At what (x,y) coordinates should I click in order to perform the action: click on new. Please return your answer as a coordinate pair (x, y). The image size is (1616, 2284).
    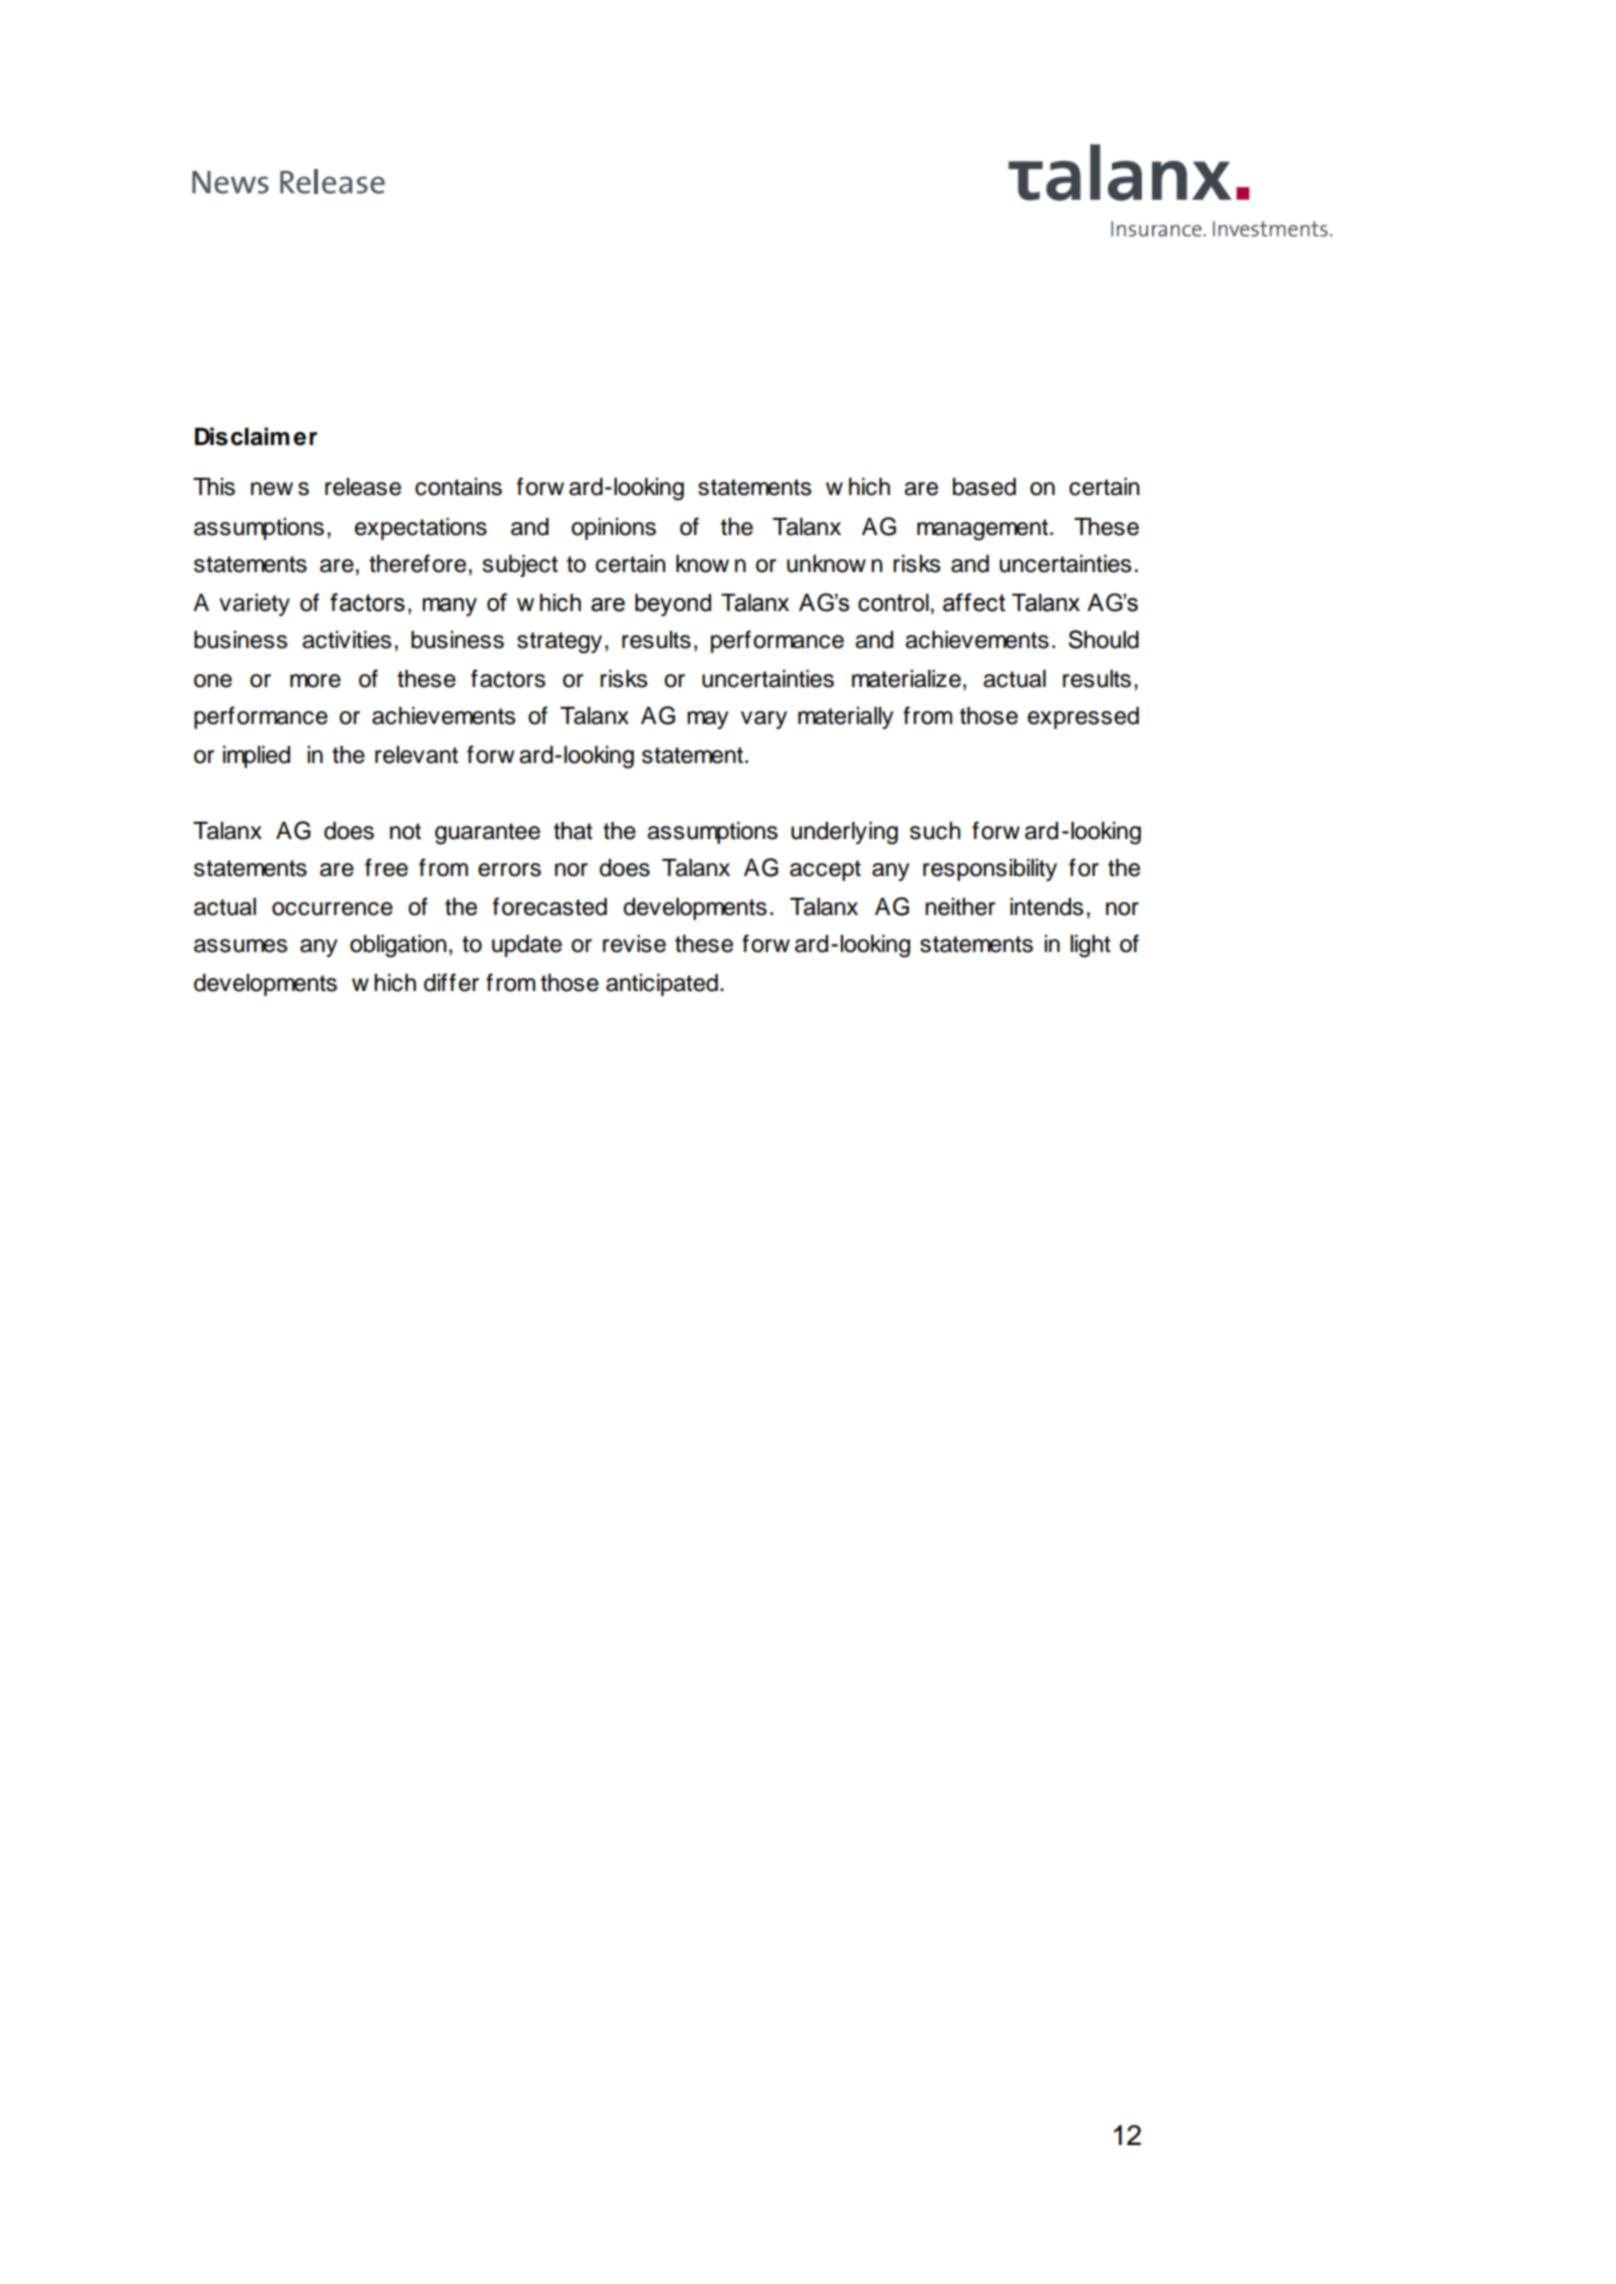
    Looking at the image, I should click on (272, 489).
